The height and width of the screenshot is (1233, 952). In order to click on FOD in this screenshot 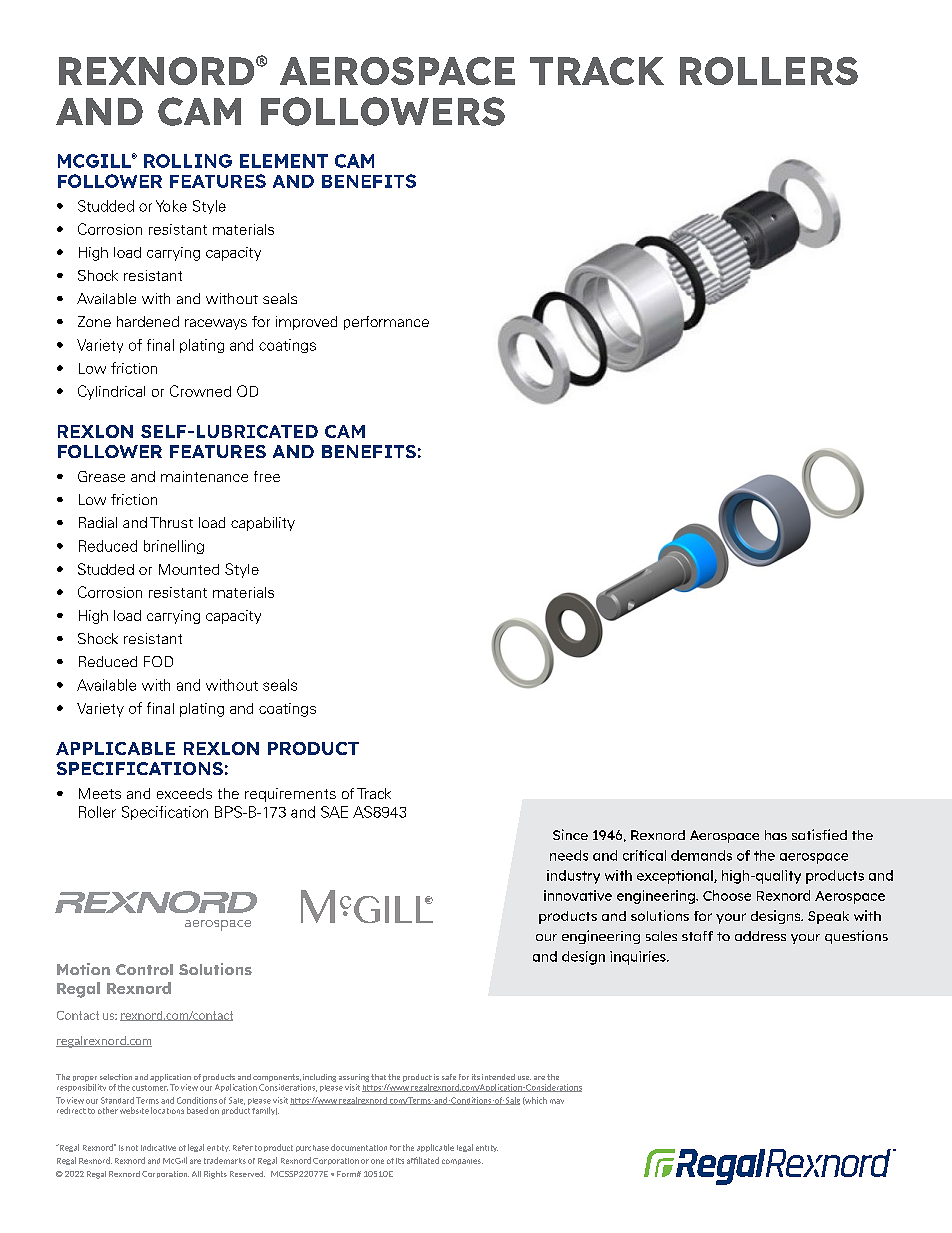, I will do `click(158, 661)`.
